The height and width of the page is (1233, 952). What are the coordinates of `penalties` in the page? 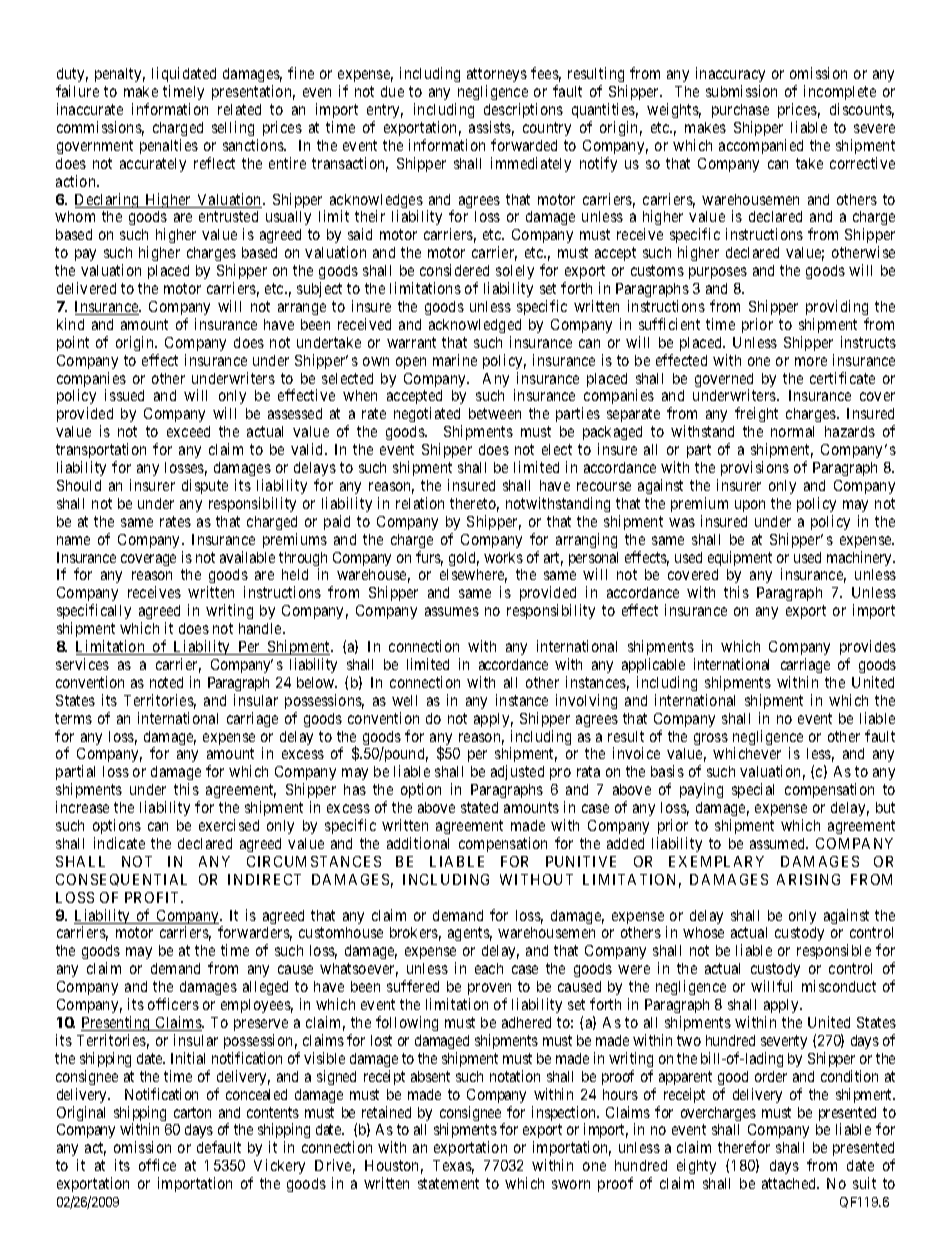 It's located at (169, 146).
